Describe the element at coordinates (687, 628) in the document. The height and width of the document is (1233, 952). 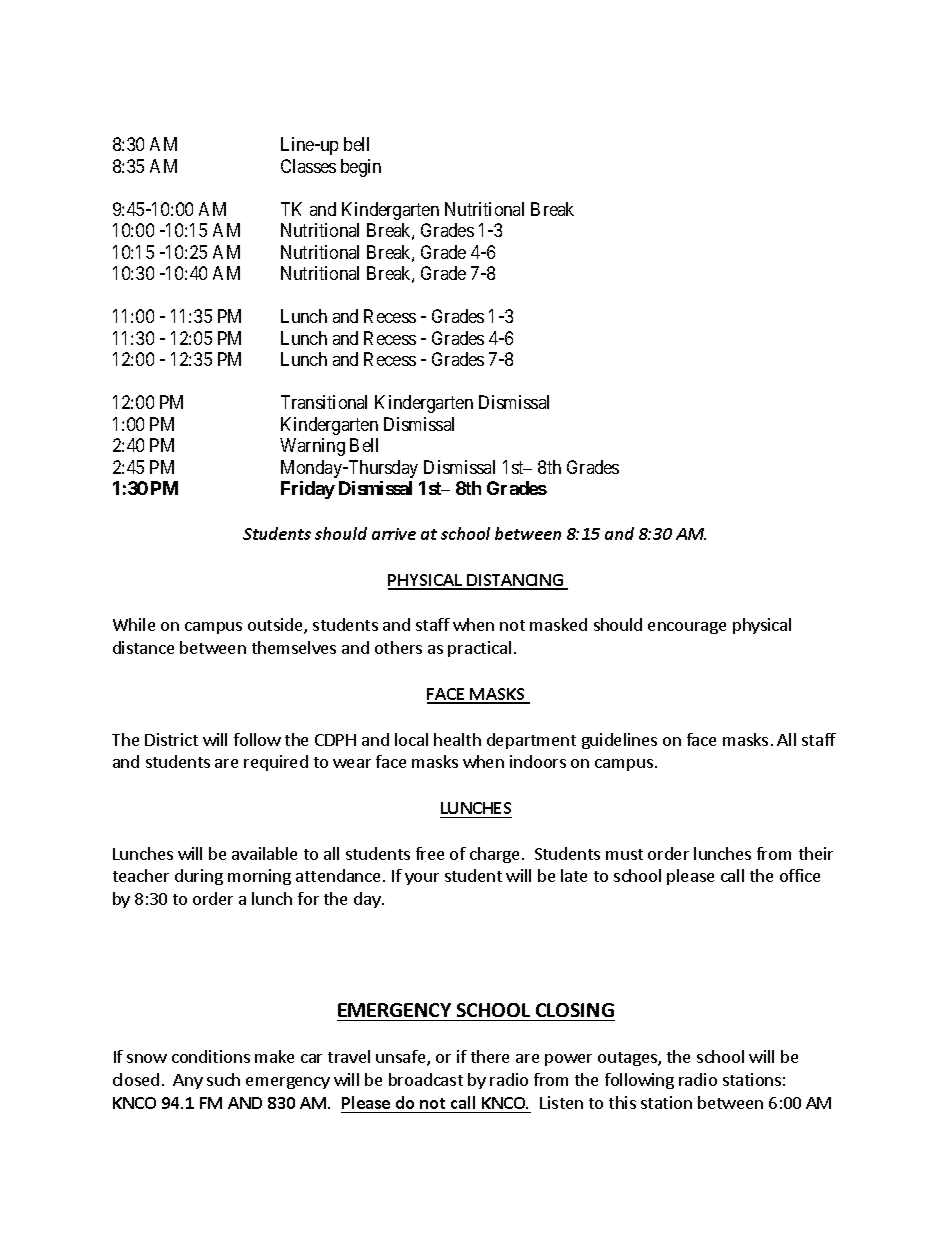
I see `encourage` at that location.
